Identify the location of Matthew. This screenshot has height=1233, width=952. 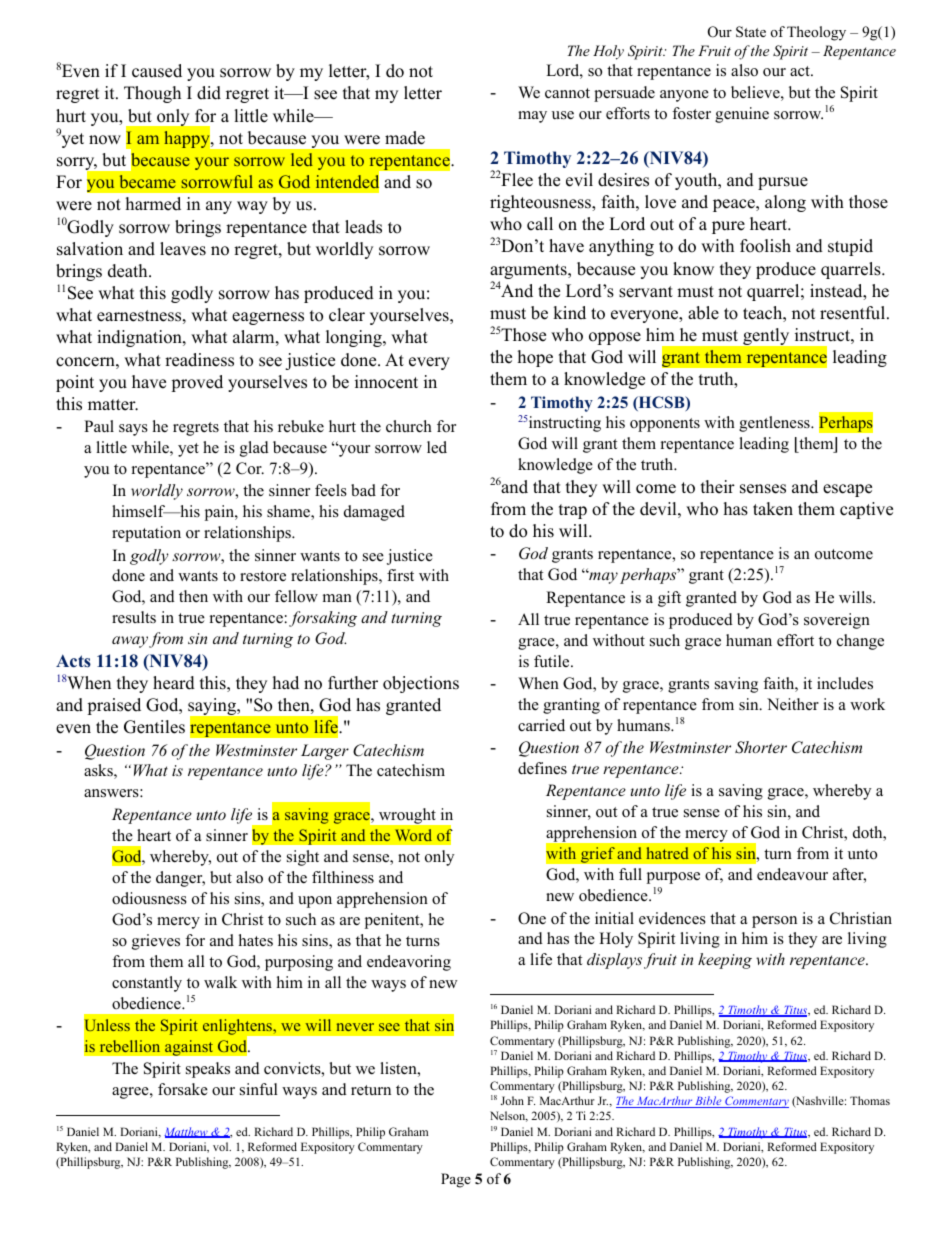
(187, 1132).
